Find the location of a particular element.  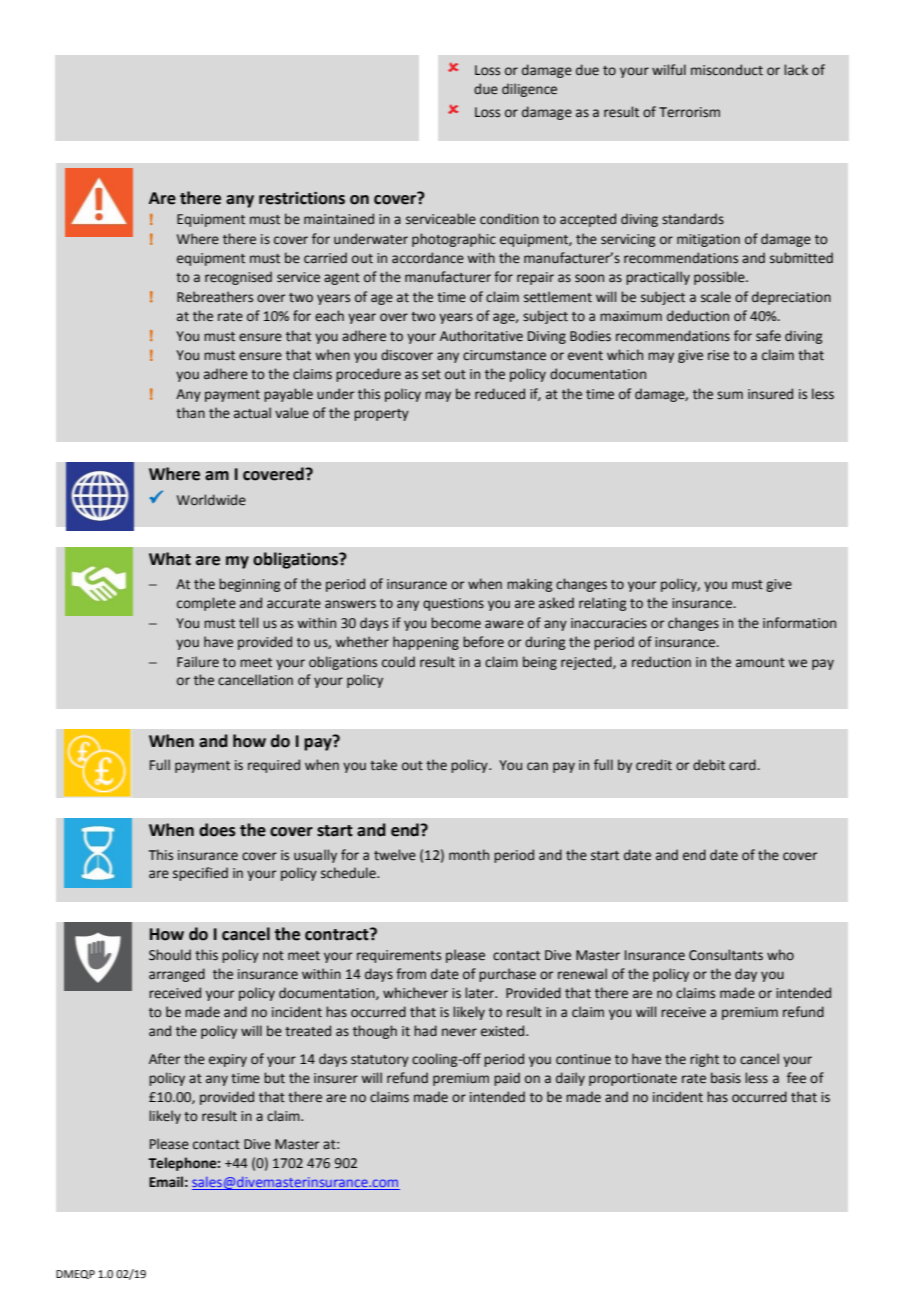

restrictions is located at coordinates (302, 198).
